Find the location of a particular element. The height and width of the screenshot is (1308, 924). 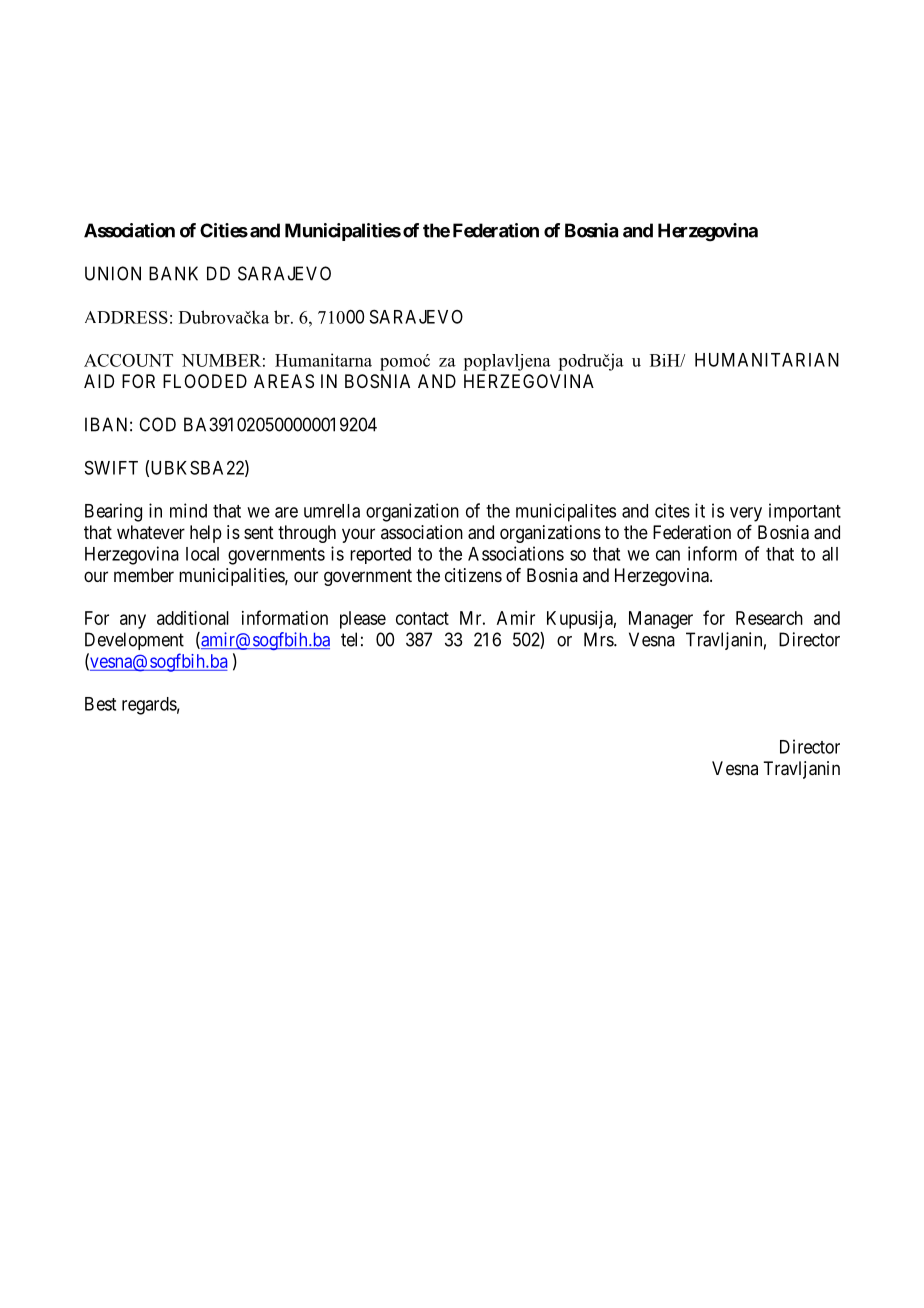

AREAS is located at coordinates (284, 381).
